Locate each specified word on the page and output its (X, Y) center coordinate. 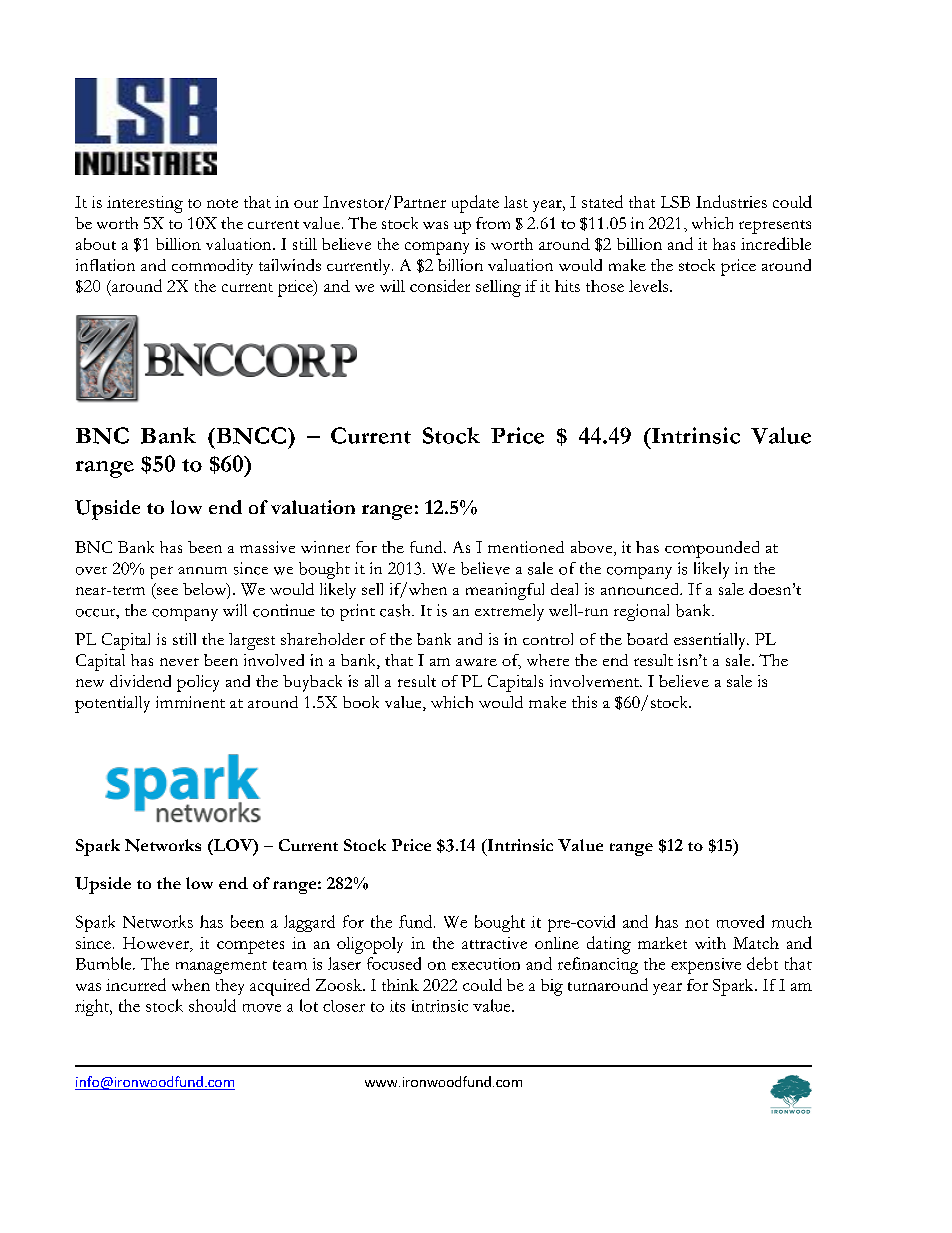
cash (396, 610)
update (475, 204)
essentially (711, 641)
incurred (136, 984)
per (161, 572)
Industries (731, 201)
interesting (145, 204)
